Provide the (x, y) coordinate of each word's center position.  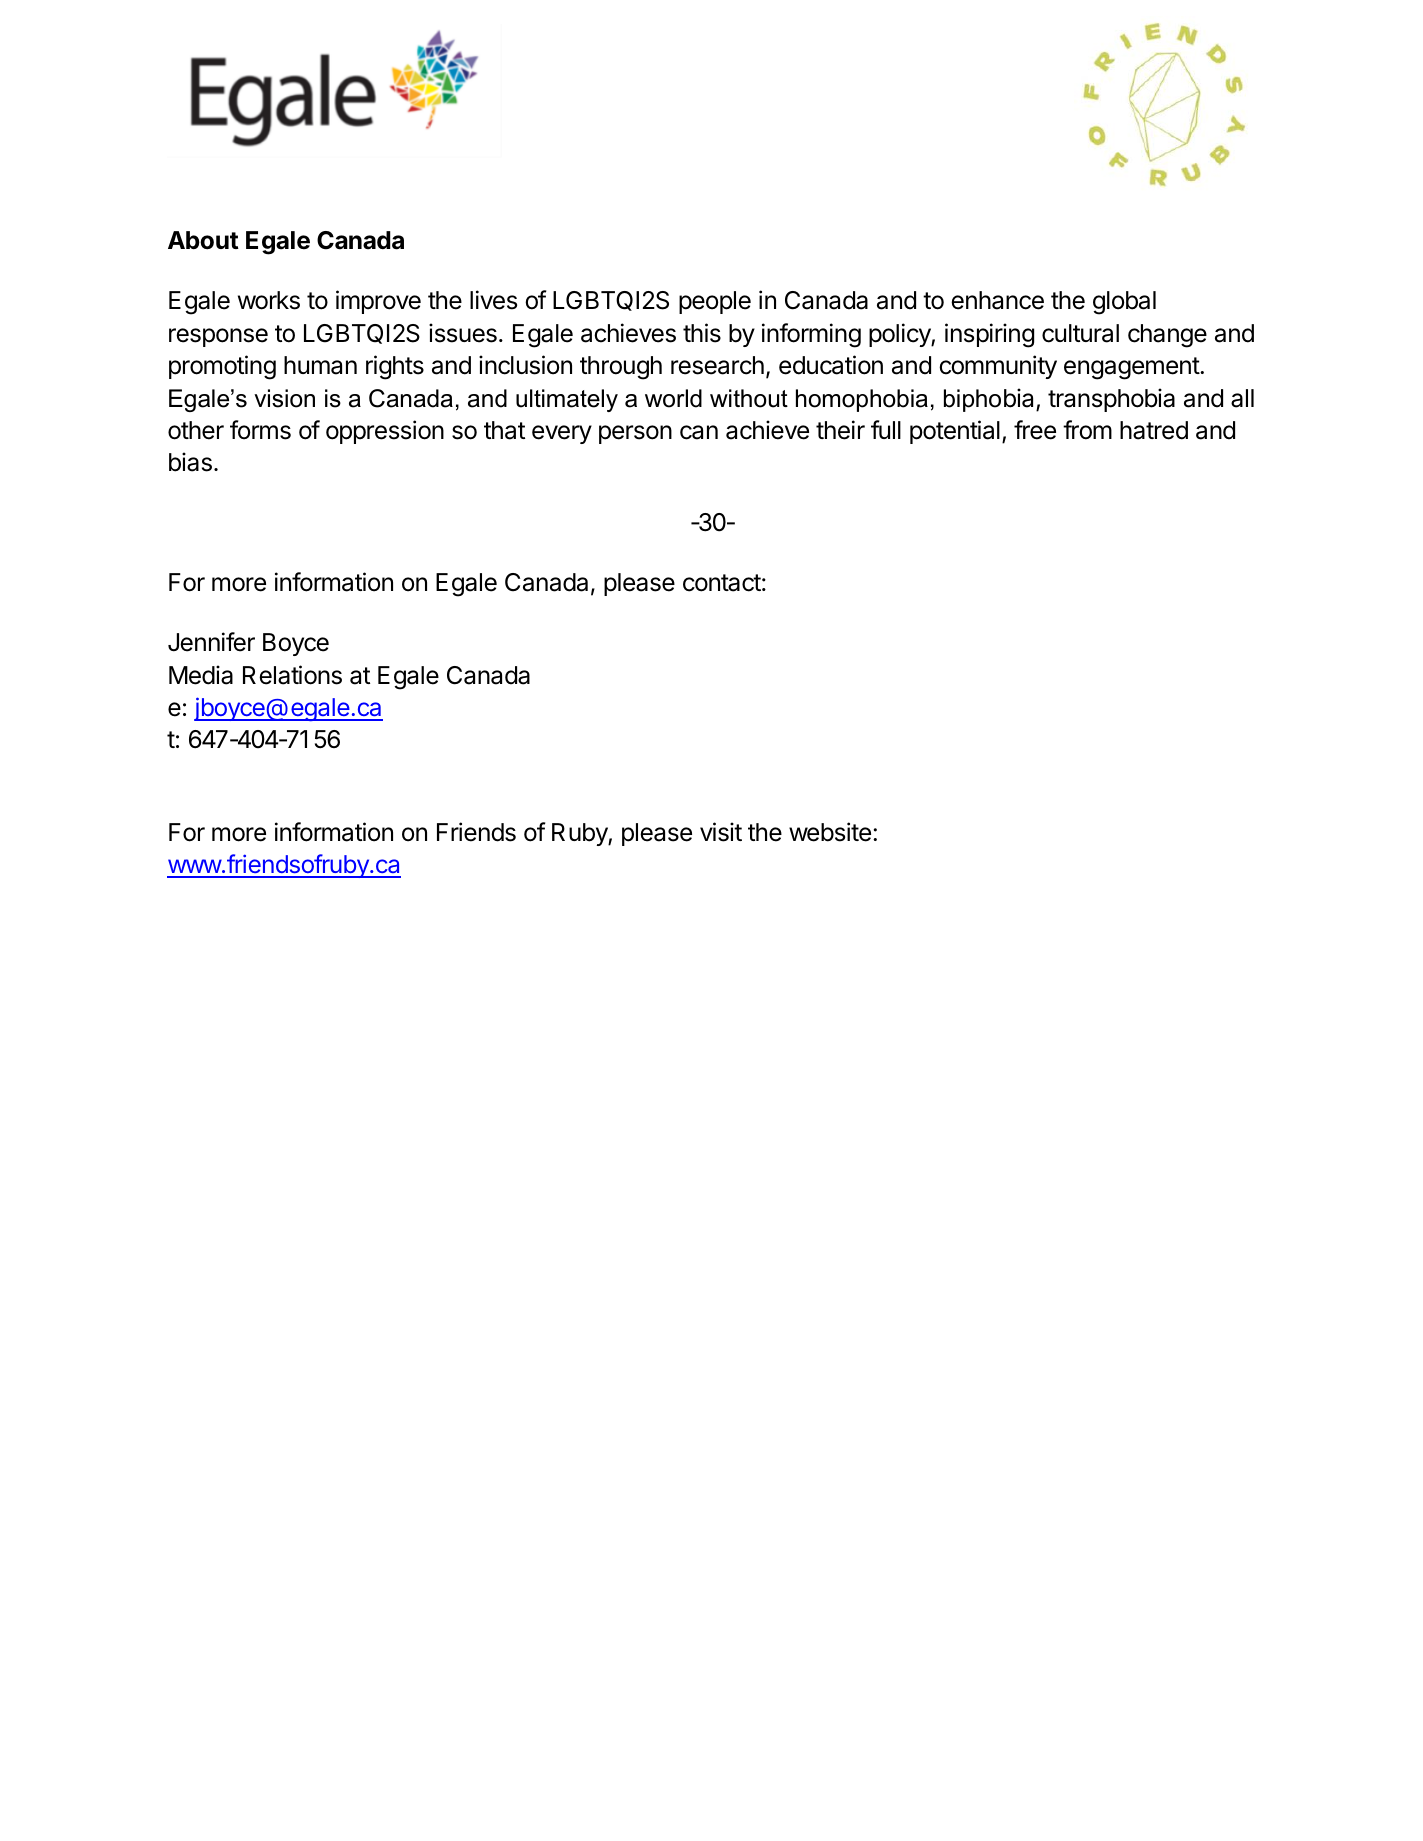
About (203, 240)
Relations (292, 675)
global (1124, 303)
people (715, 302)
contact (722, 583)
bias (190, 462)
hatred (1154, 430)
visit (721, 832)
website (830, 832)
